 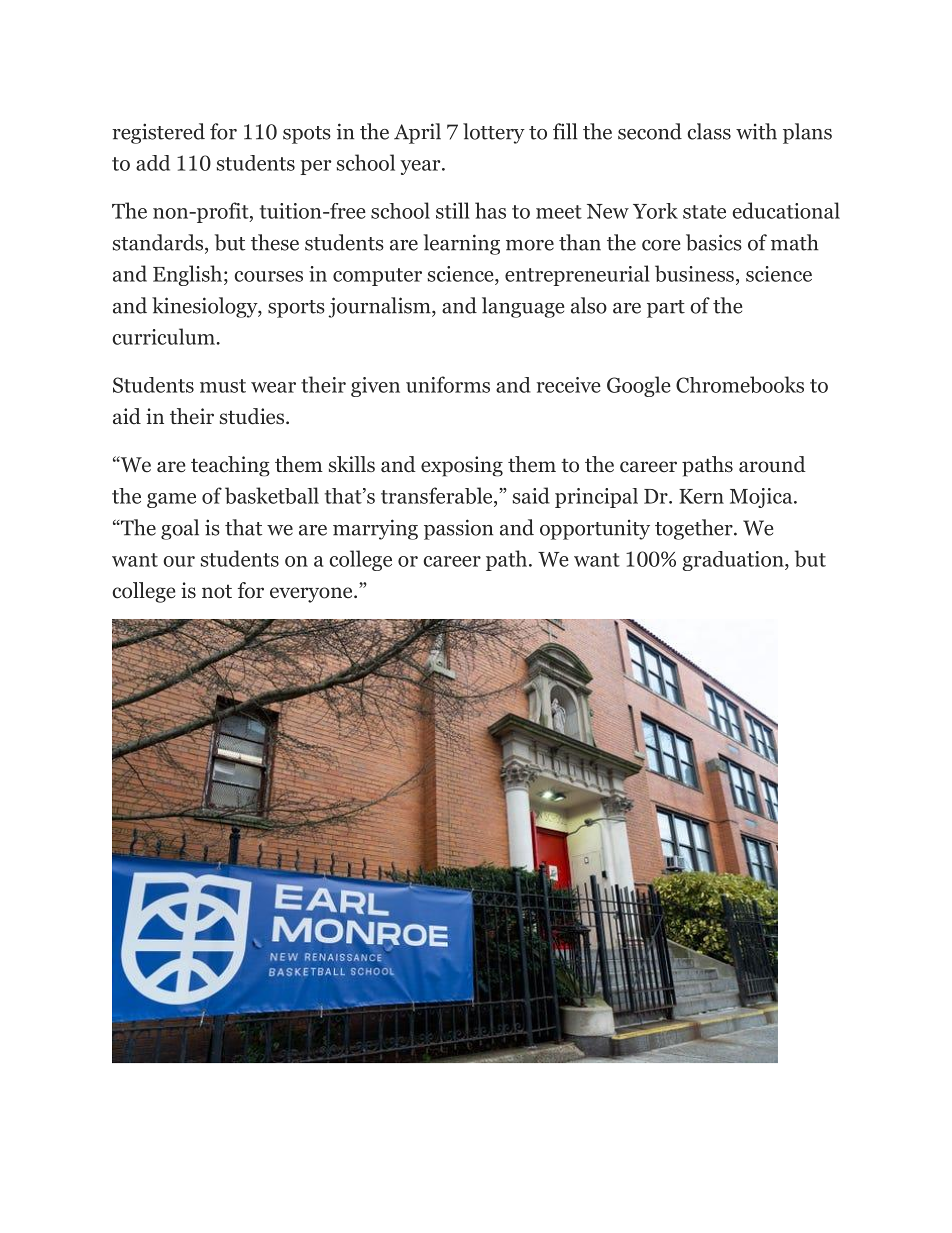 What do you see at coordinates (709, 131) in the screenshot?
I see `class` at bounding box center [709, 131].
